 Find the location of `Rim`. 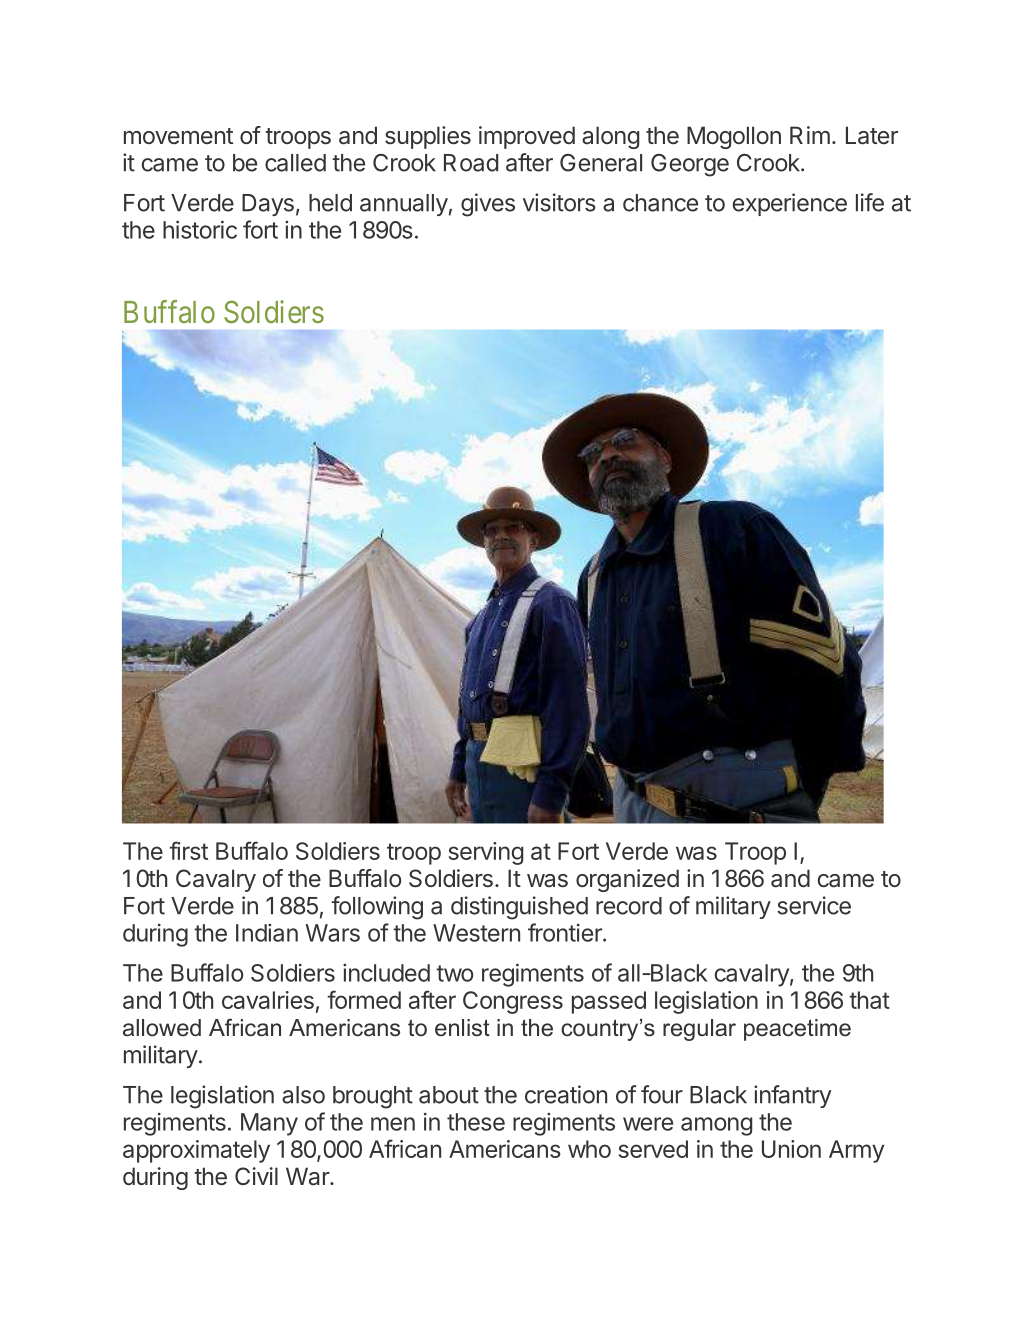

Rim is located at coordinates (810, 135).
